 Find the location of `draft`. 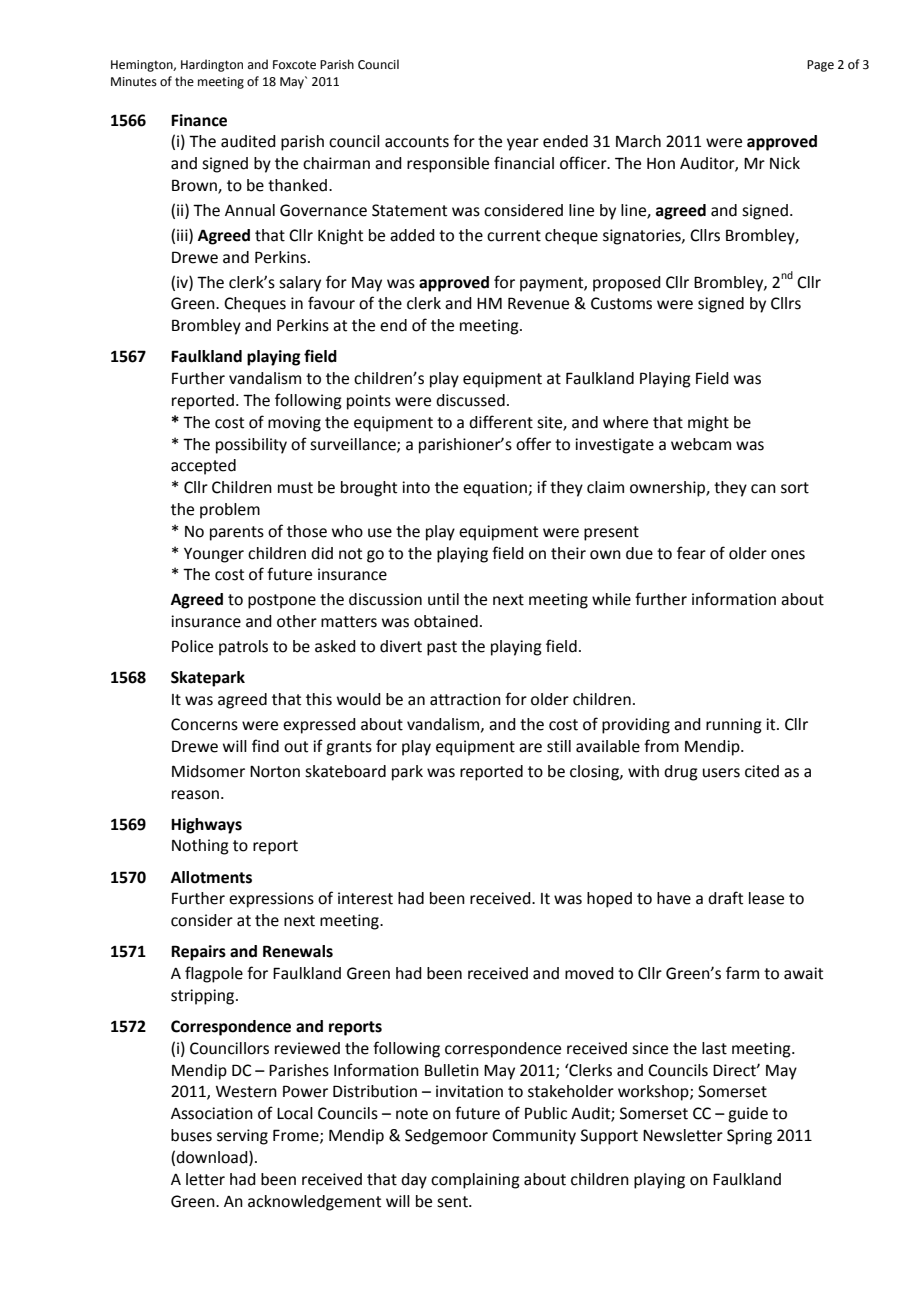

draft is located at coordinates (725, 898).
